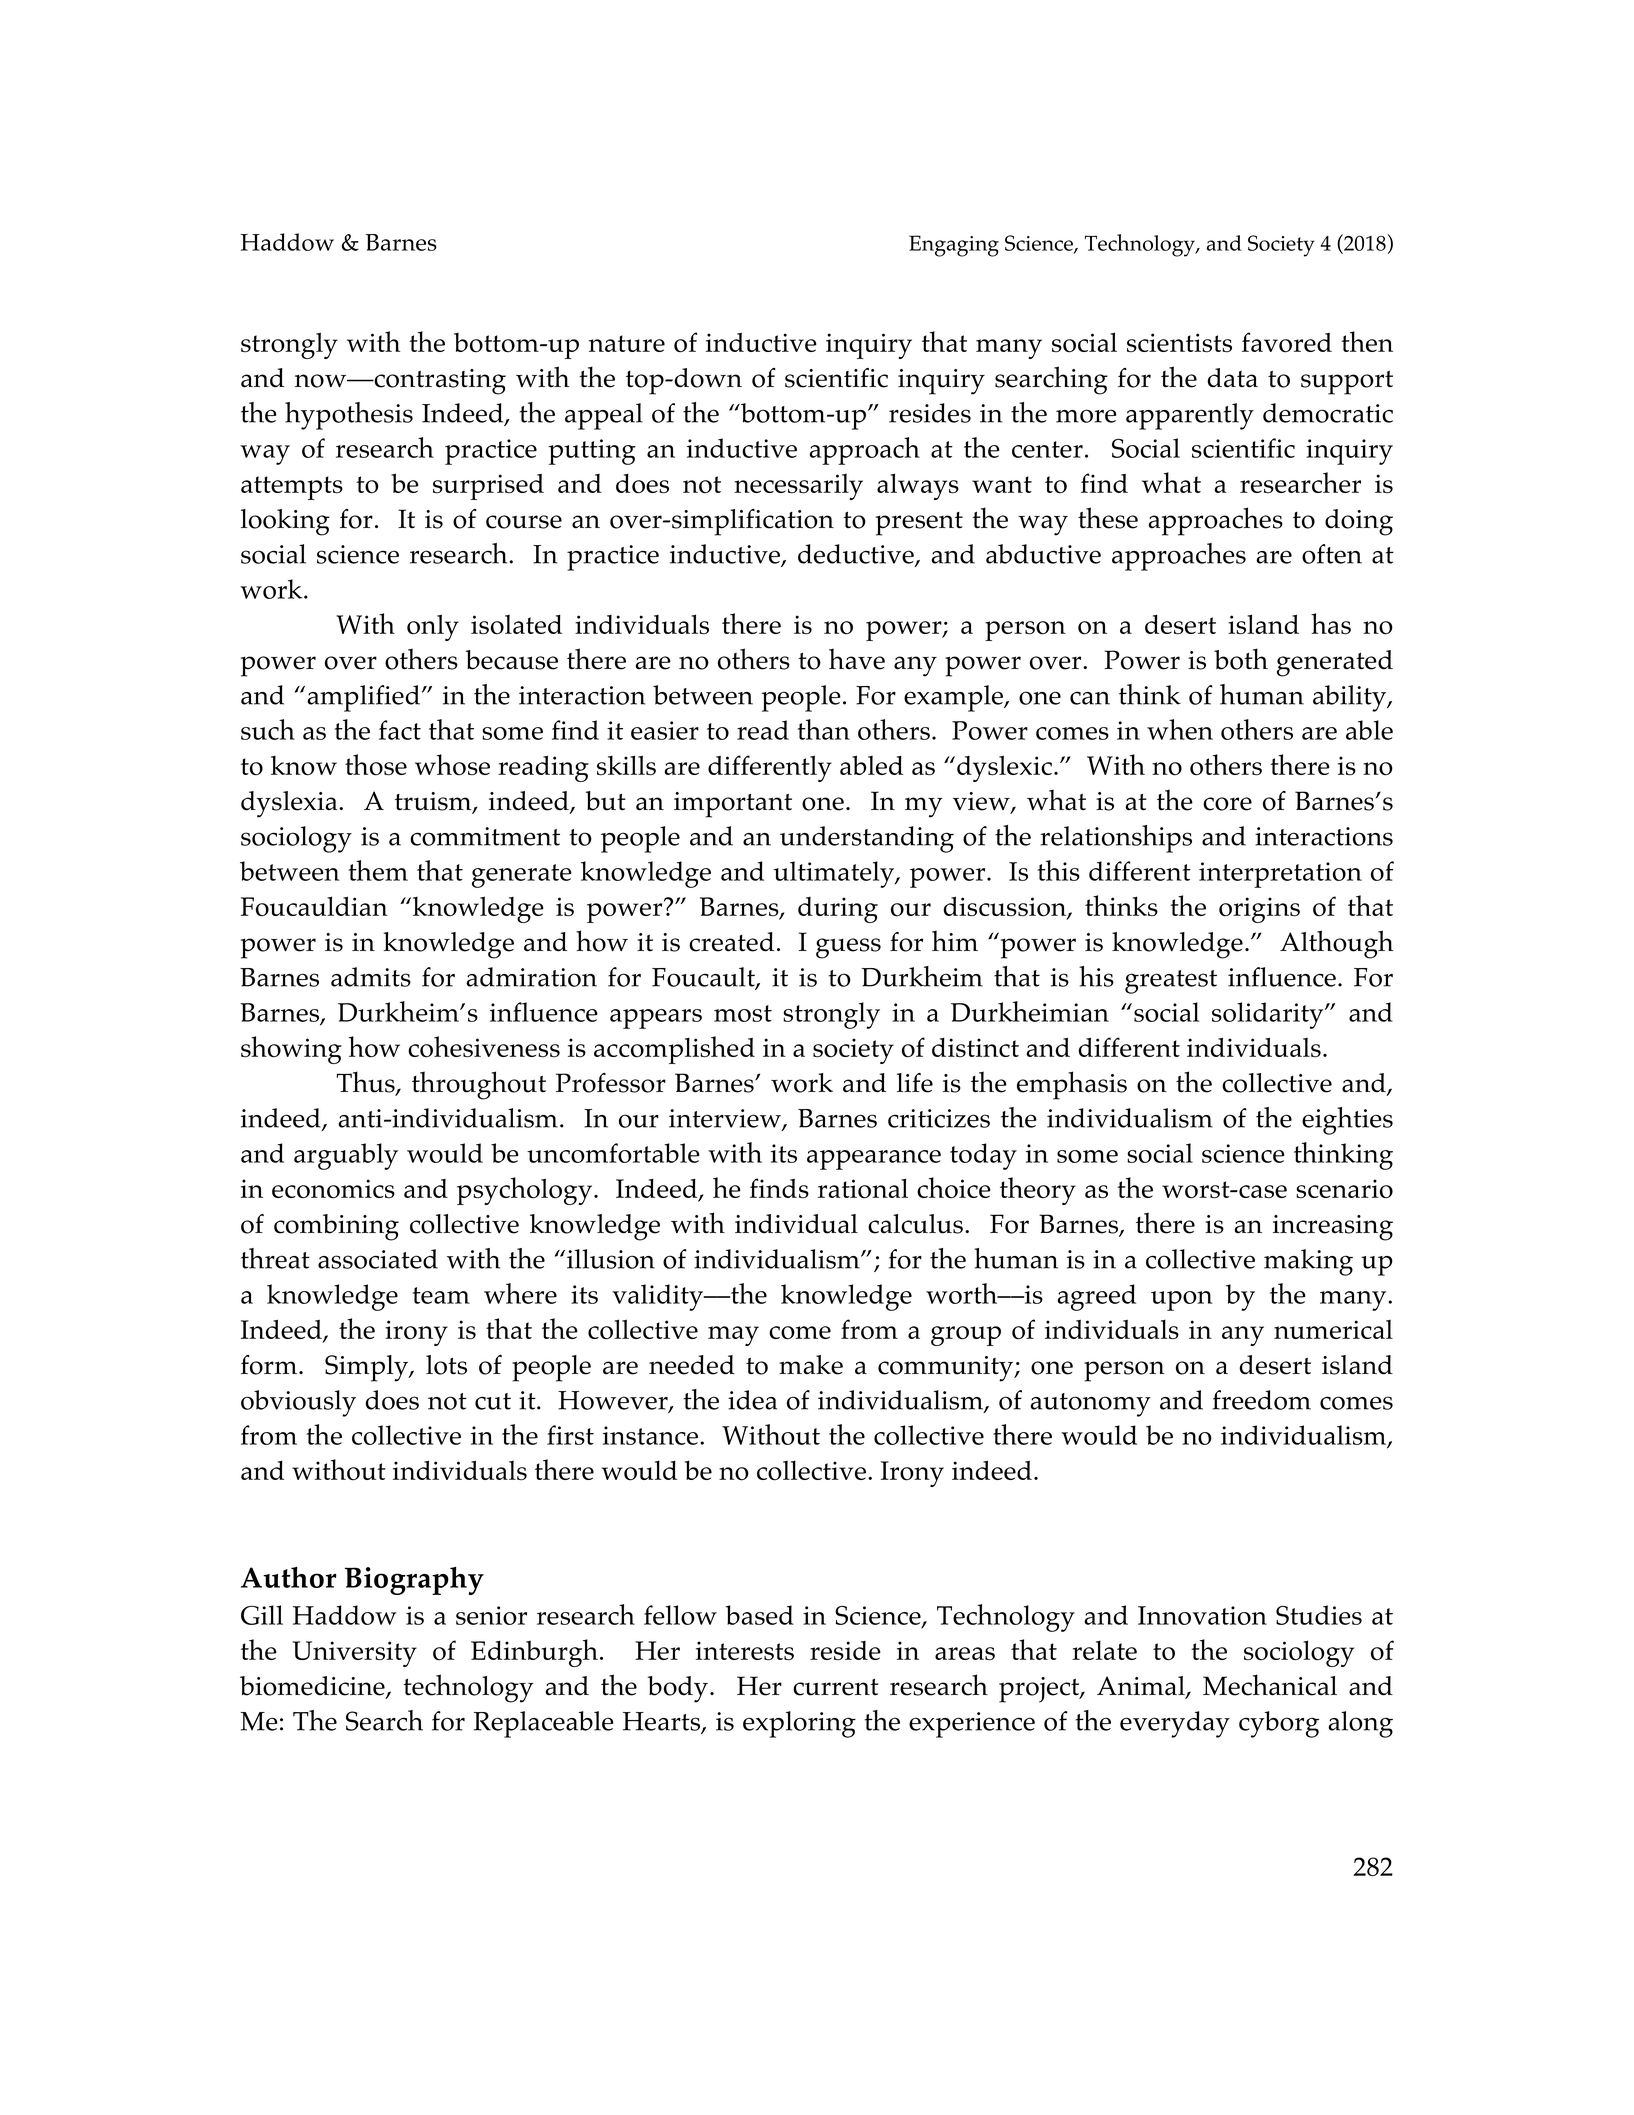  What do you see at coordinates (1287, 342) in the screenshot?
I see `favored` at bounding box center [1287, 342].
